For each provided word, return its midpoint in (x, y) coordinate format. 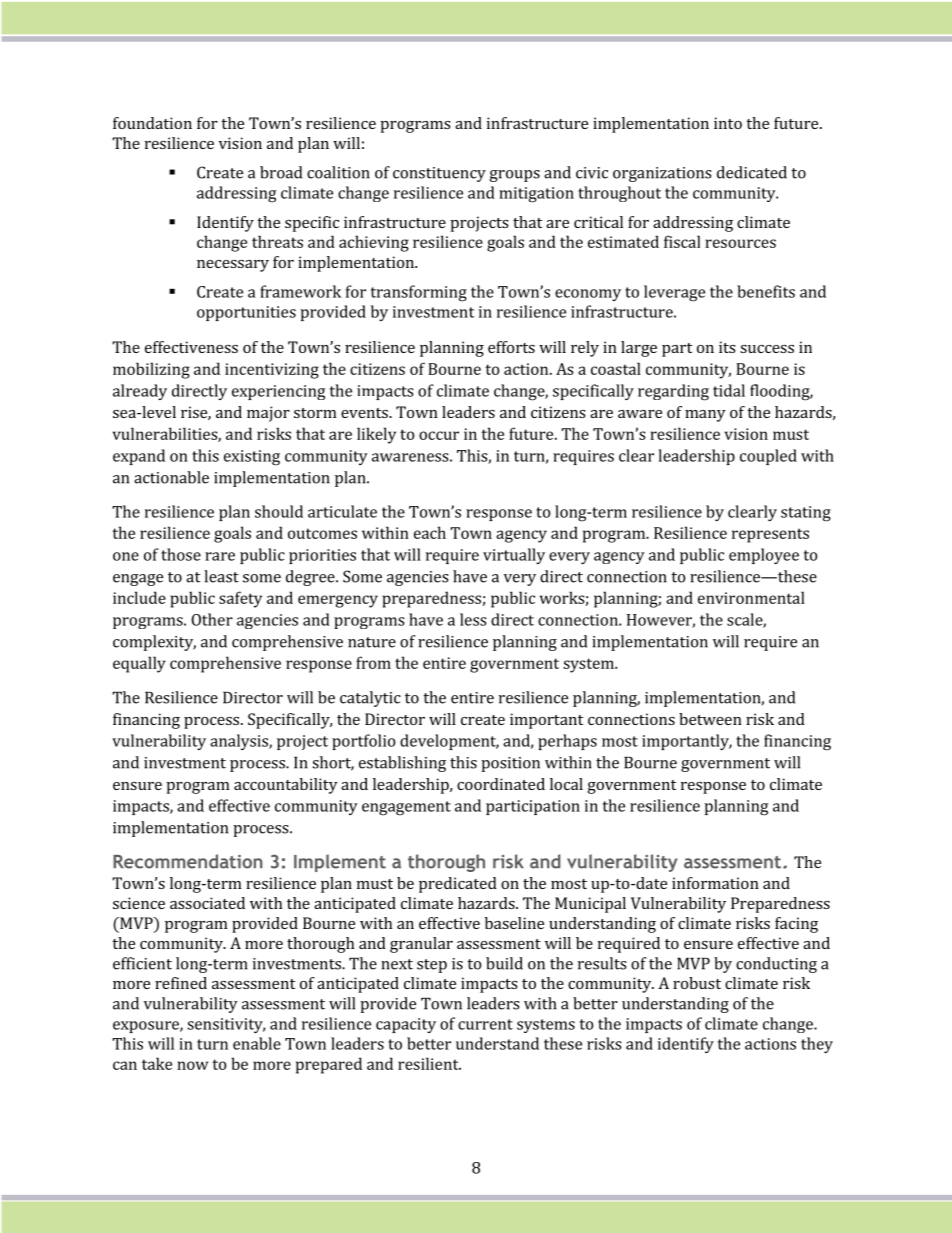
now (192, 1065)
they (817, 1045)
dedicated (752, 172)
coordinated (501, 784)
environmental (751, 597)
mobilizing (151, 370)
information (715, 883)
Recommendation (188, 861)
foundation (152, 123)
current (485, 1024)
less (473, 619)
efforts (511, 347)
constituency (439, 174)
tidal (729, 390)
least (221, 576)
